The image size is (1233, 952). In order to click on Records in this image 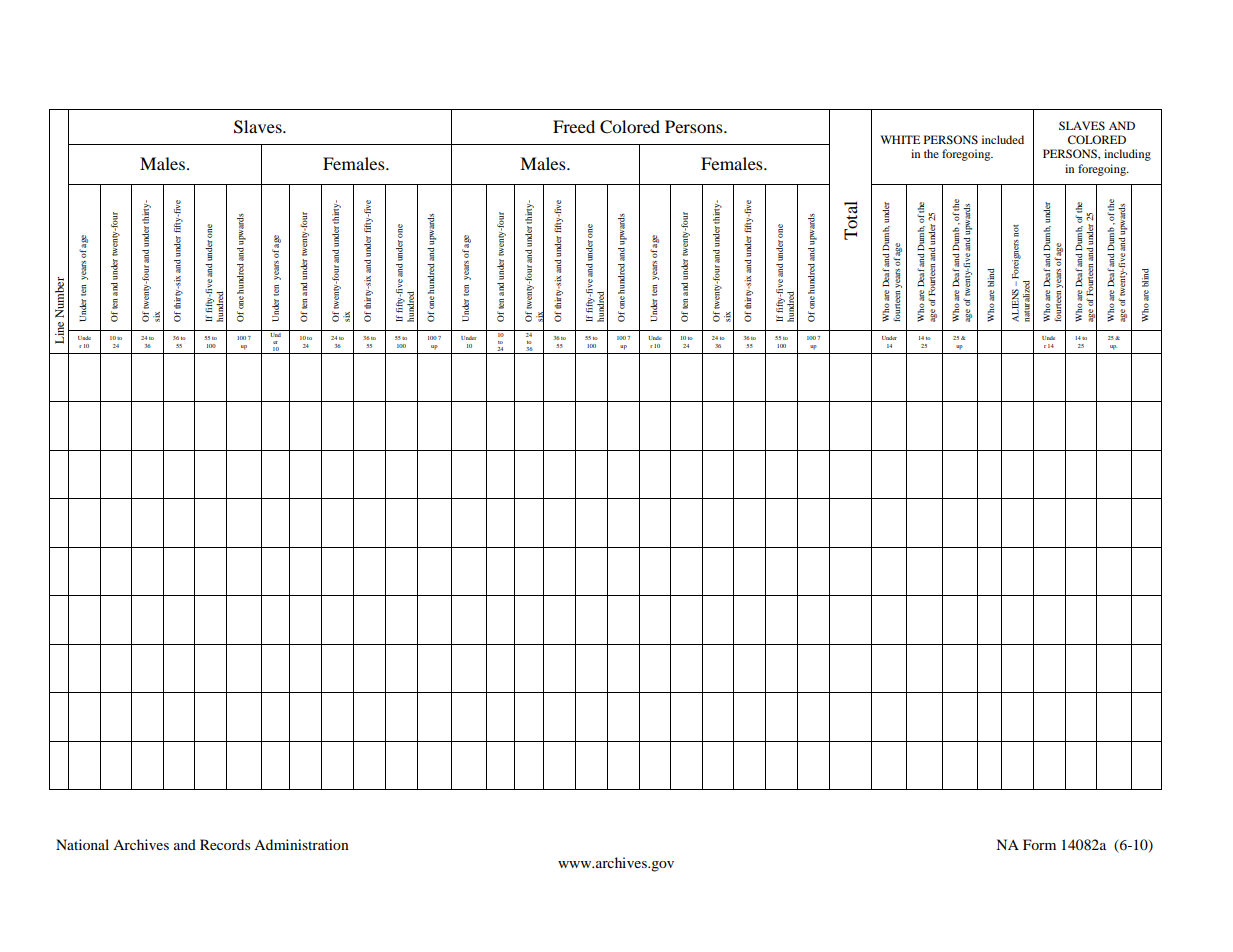, I will do `click(225, 844)`.
